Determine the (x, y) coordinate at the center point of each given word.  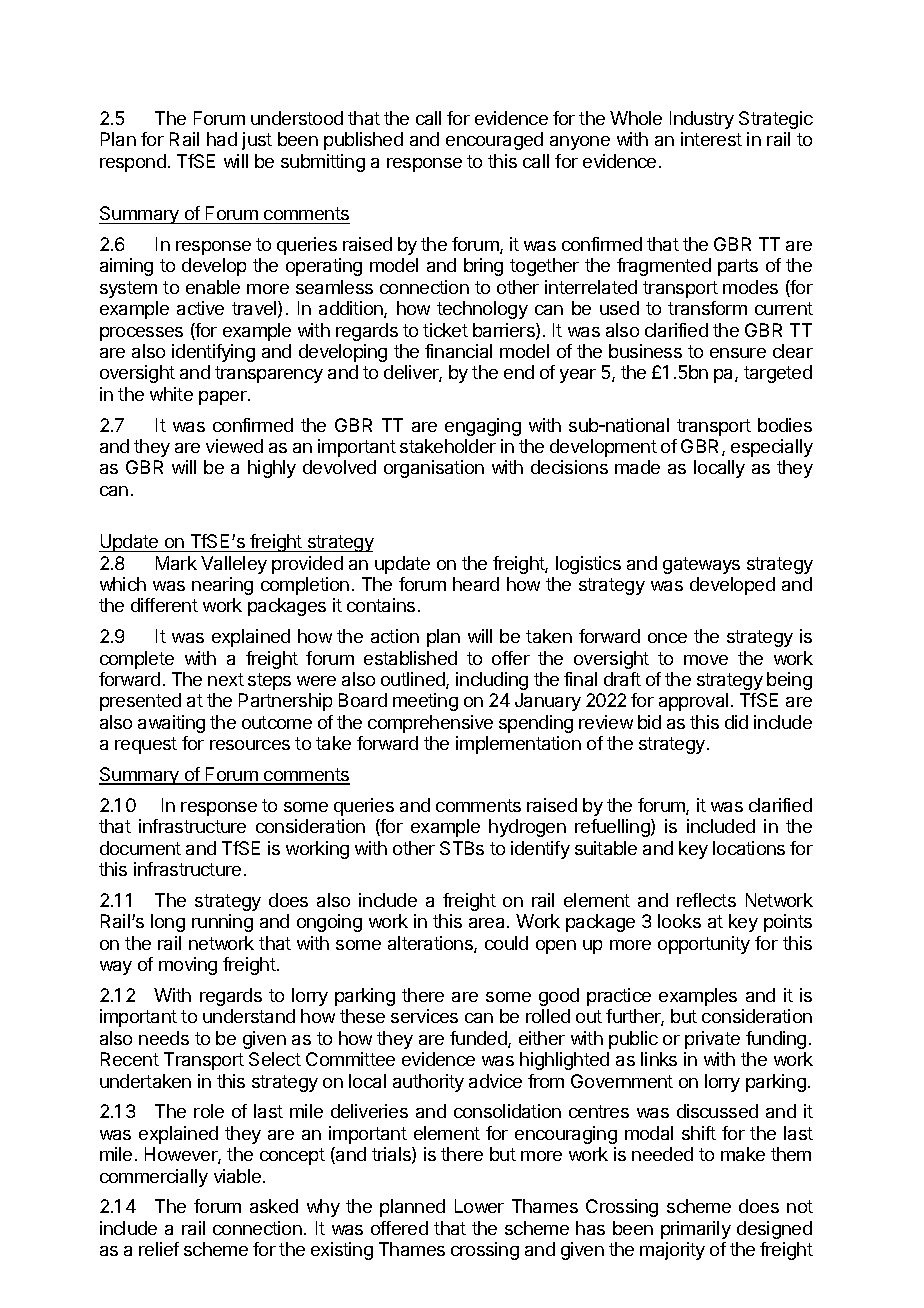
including (492, 681)
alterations (431, 944)
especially (772, 448)
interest (711, 139)
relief (159, 1249)
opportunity (704, 945)
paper (224, 398)
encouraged (494, 141)
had (222, 139)
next (226, 679)
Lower (479, 1206)
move (706, 660)
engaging (483, 427)
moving (188, 966)
